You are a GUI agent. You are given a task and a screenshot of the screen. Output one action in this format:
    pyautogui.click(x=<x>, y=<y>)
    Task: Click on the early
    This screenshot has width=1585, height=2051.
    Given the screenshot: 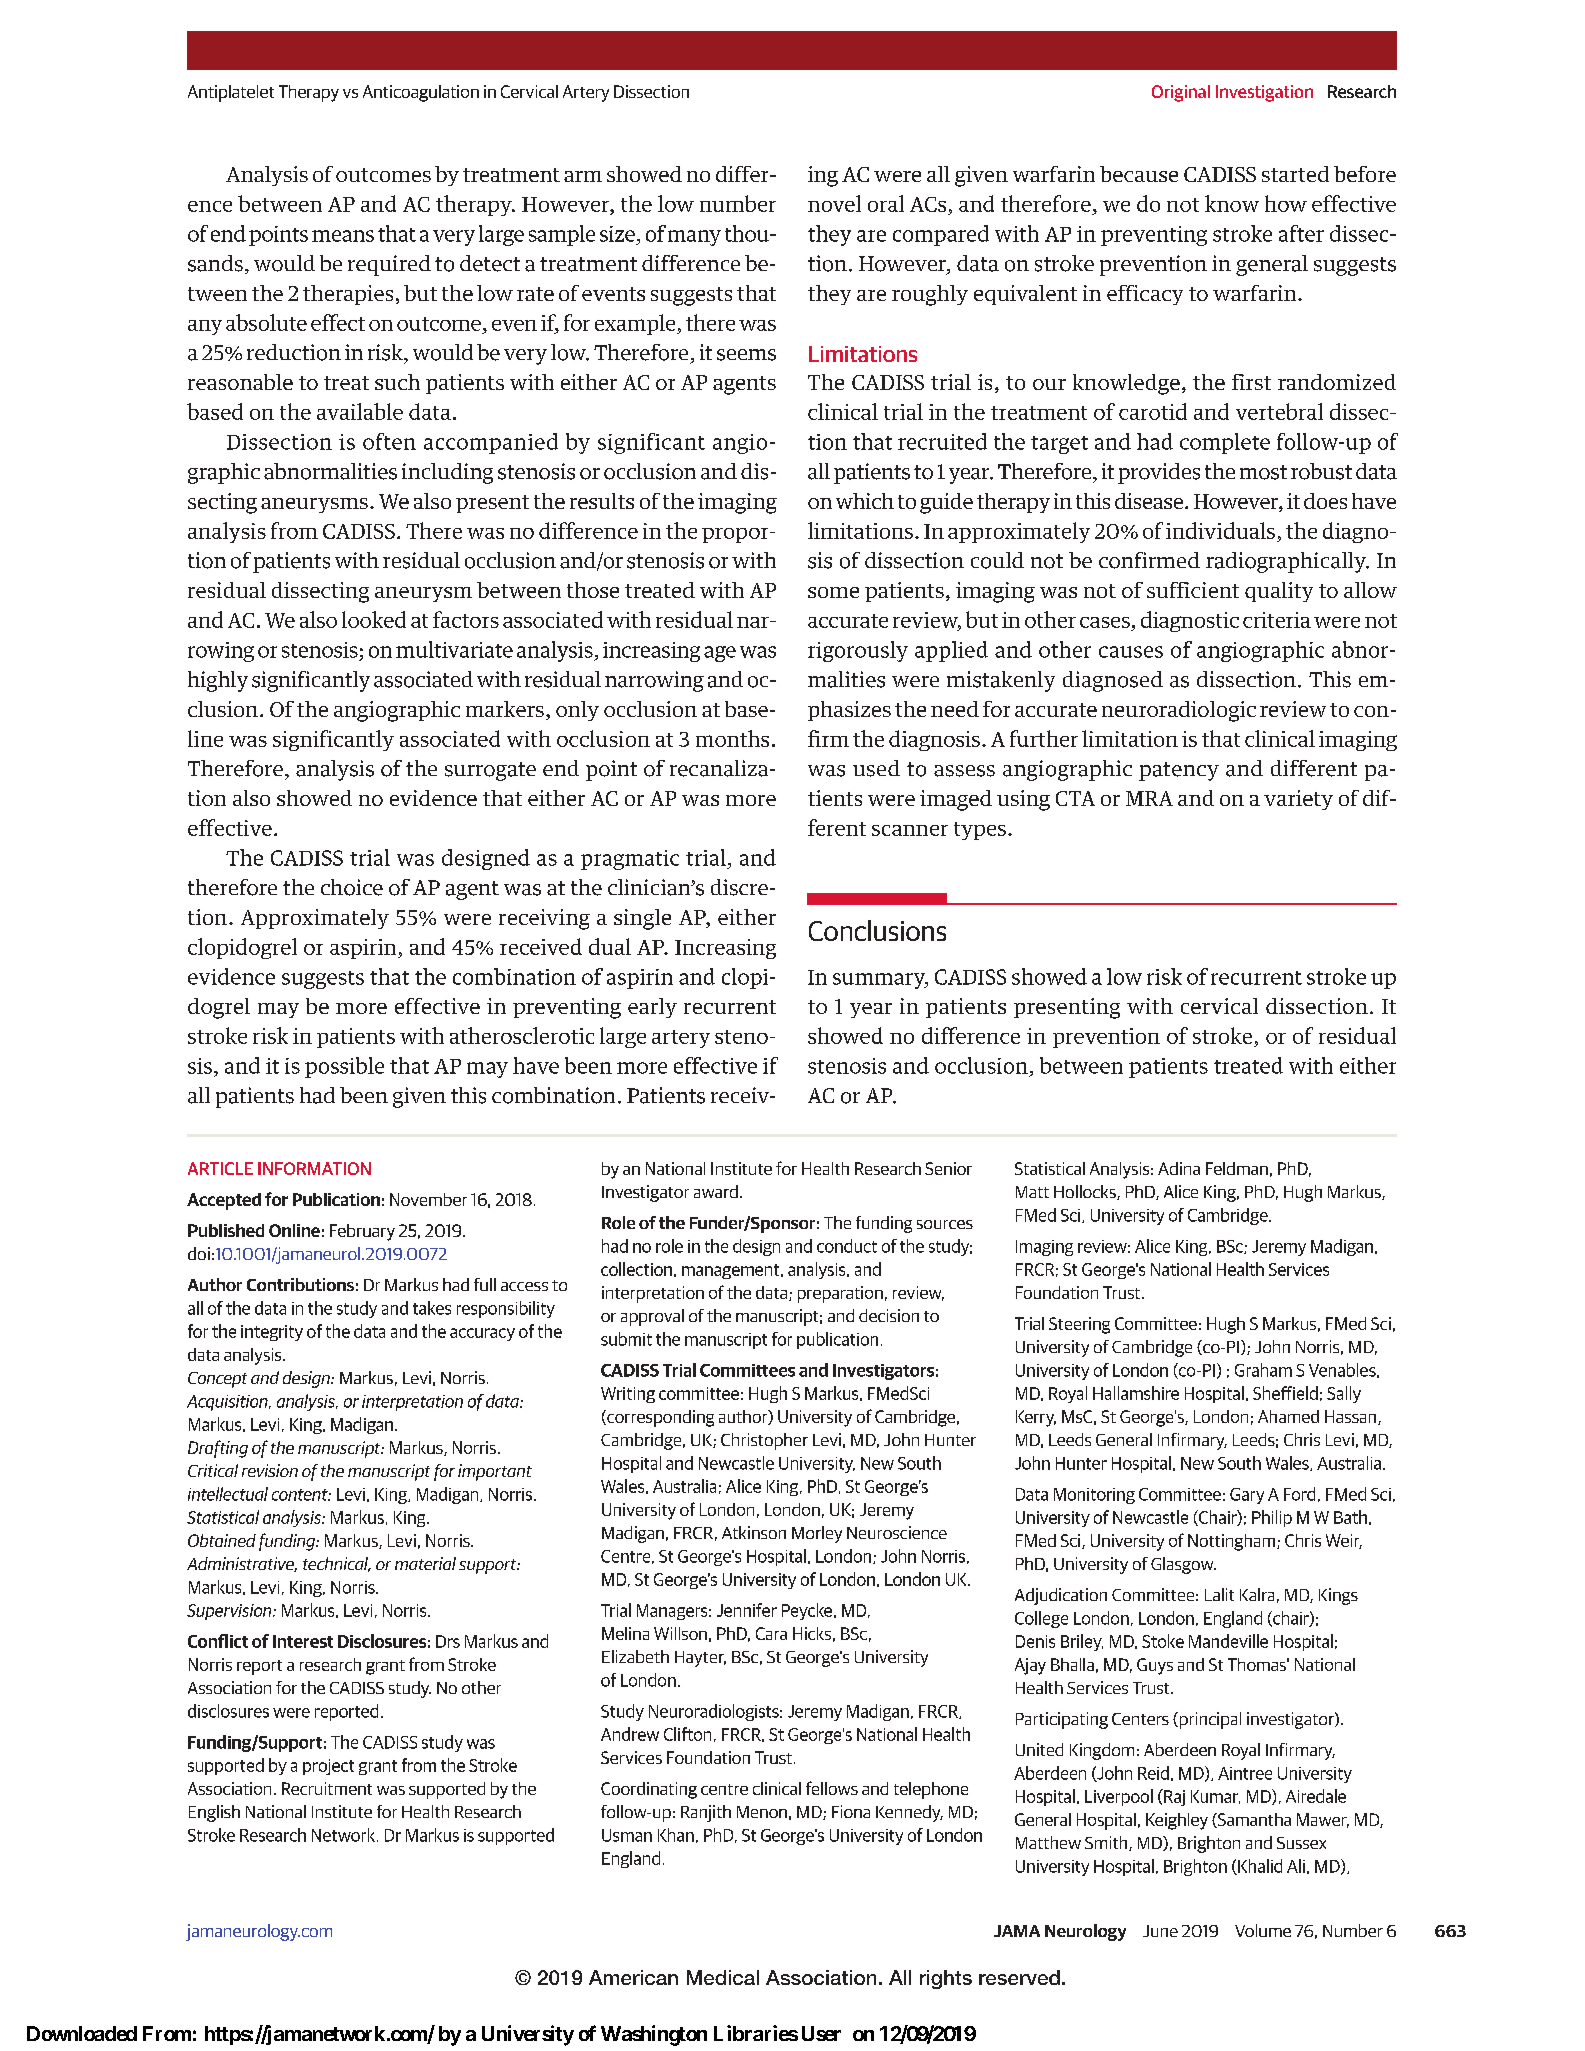 What is the action you would take?
    pyautogui.click(x=652, y=1008)
